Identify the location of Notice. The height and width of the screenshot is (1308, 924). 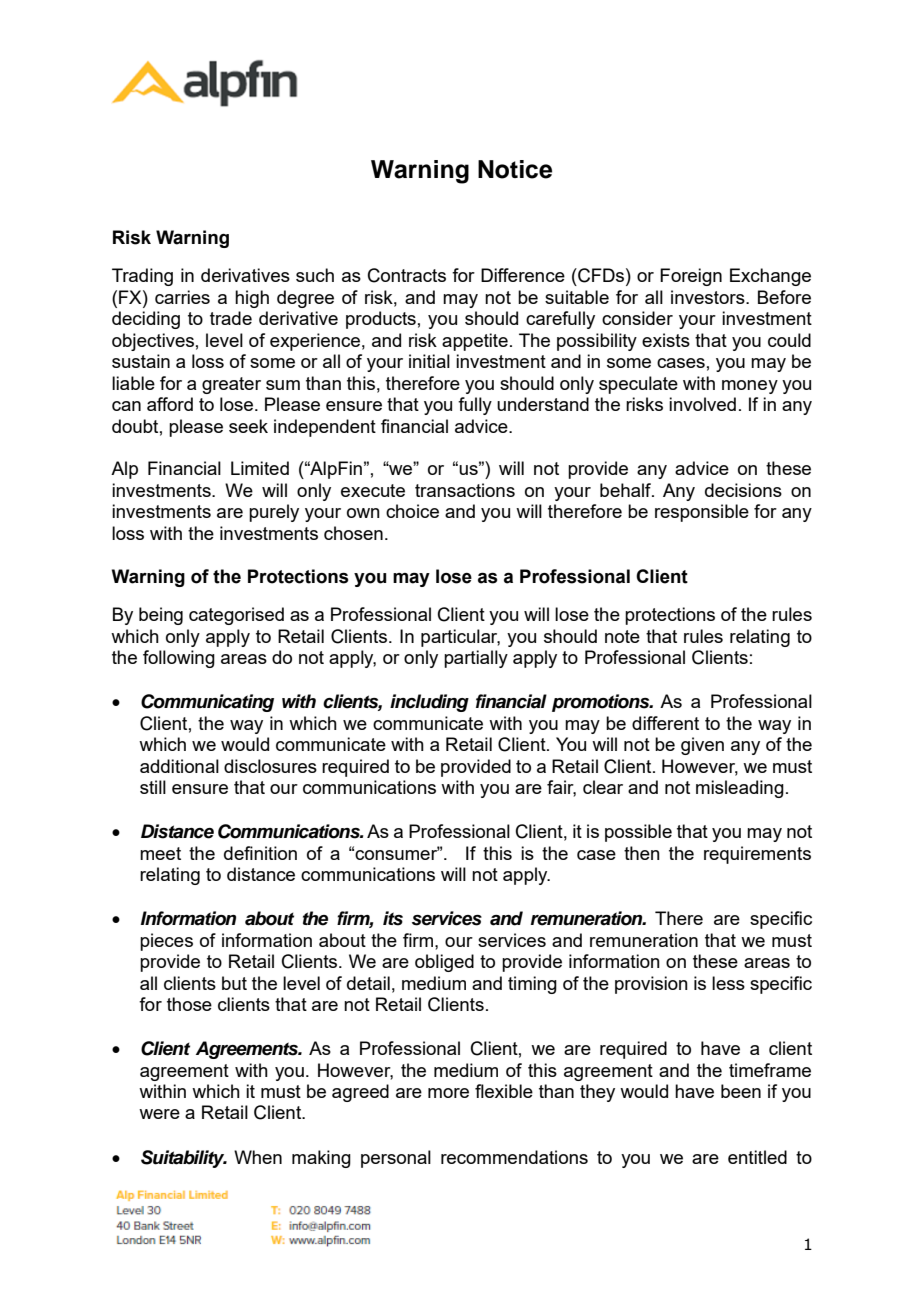
(515, 169).
